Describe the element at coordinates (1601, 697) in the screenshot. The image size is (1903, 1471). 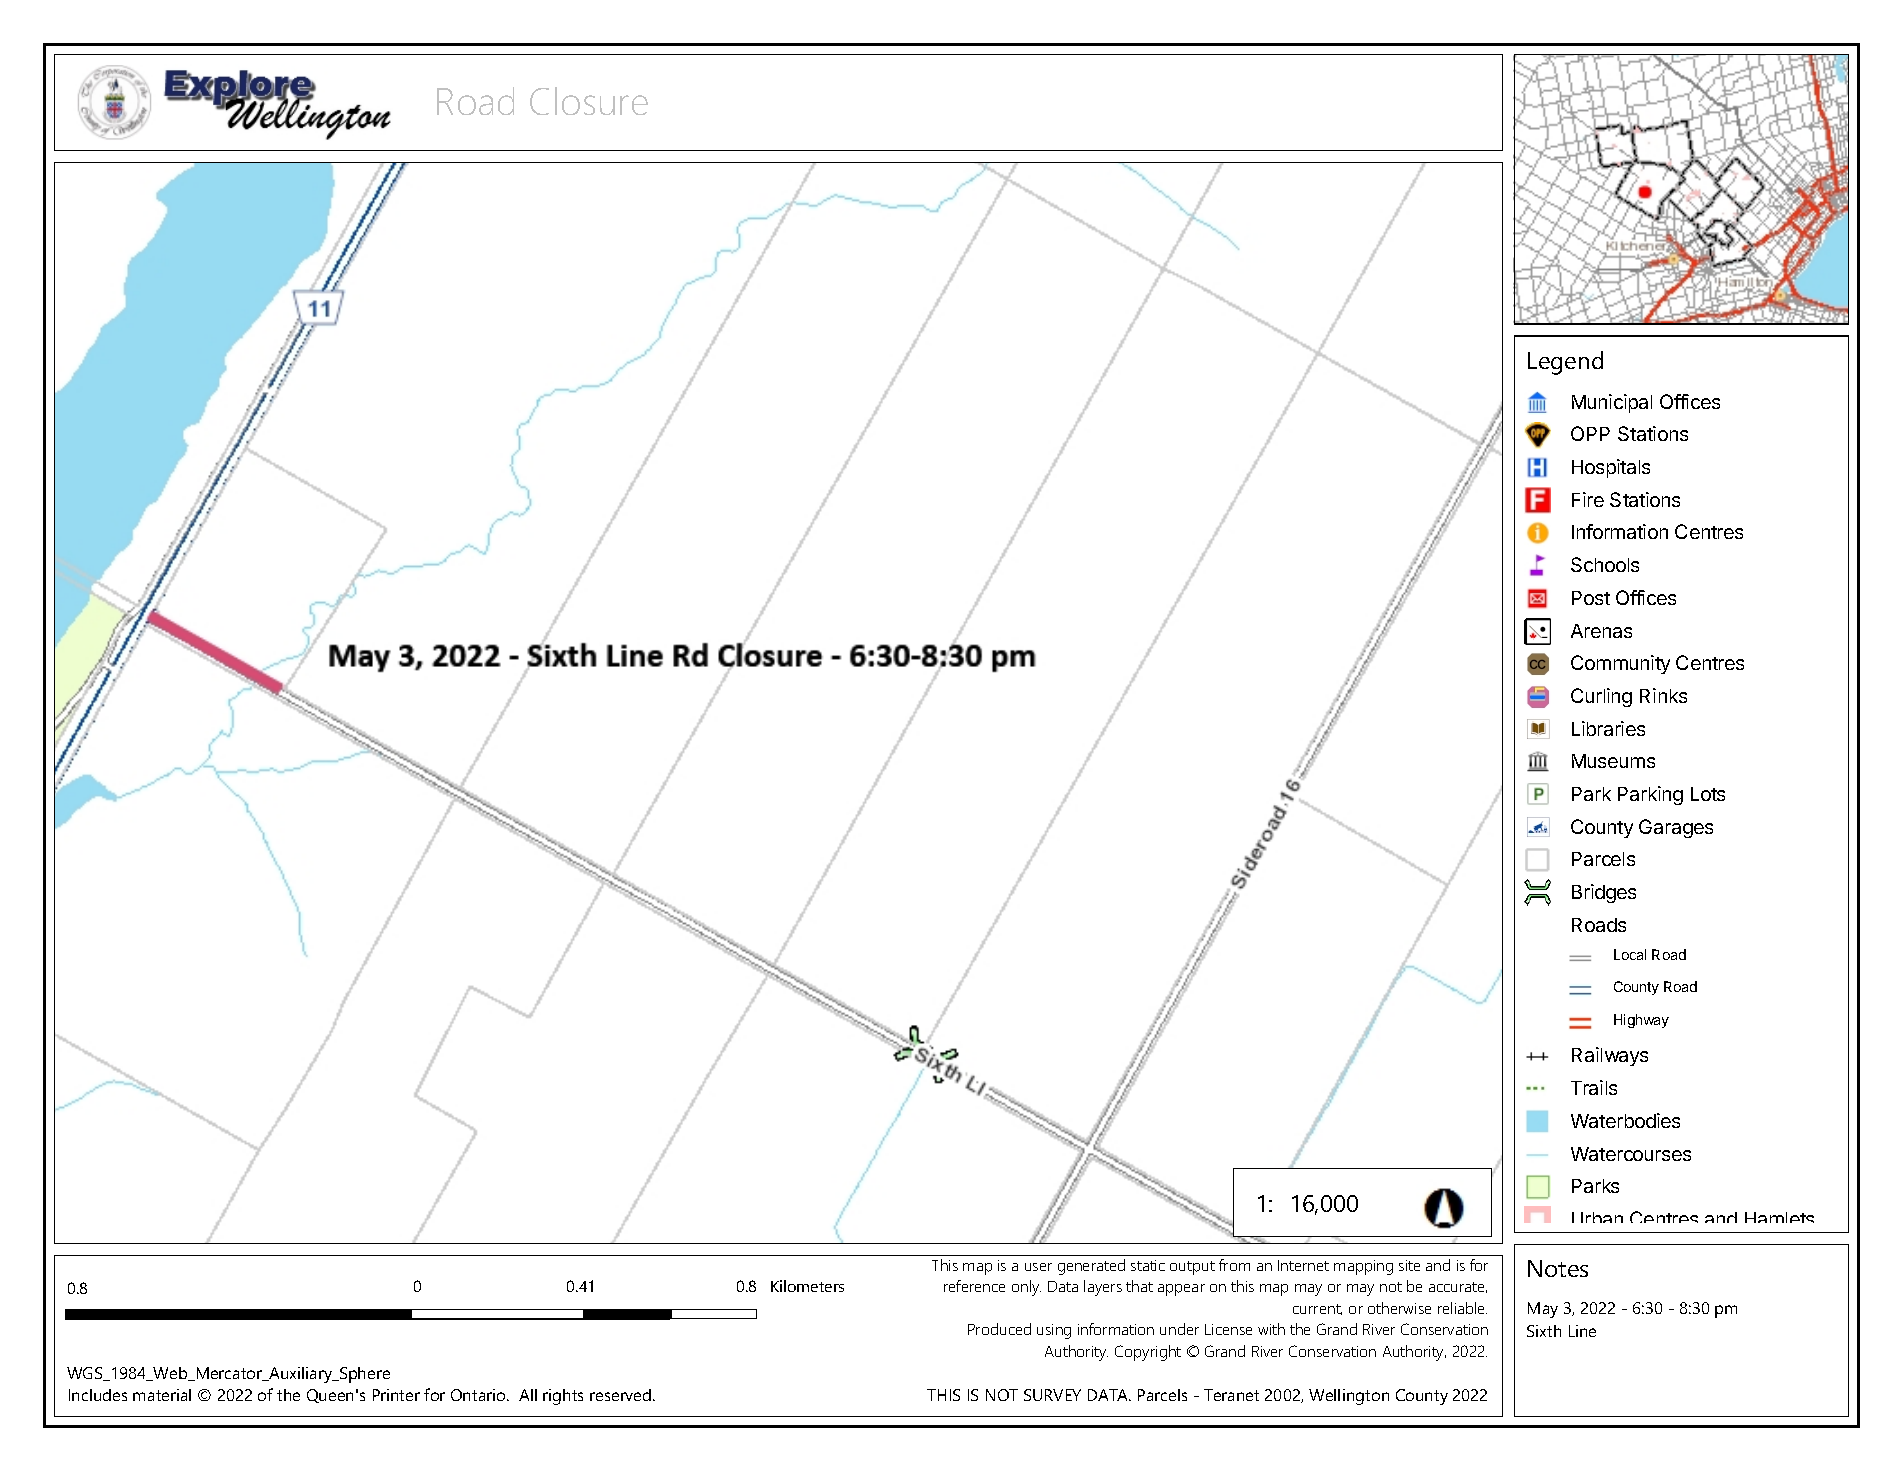
I see `Curling` at that location.
